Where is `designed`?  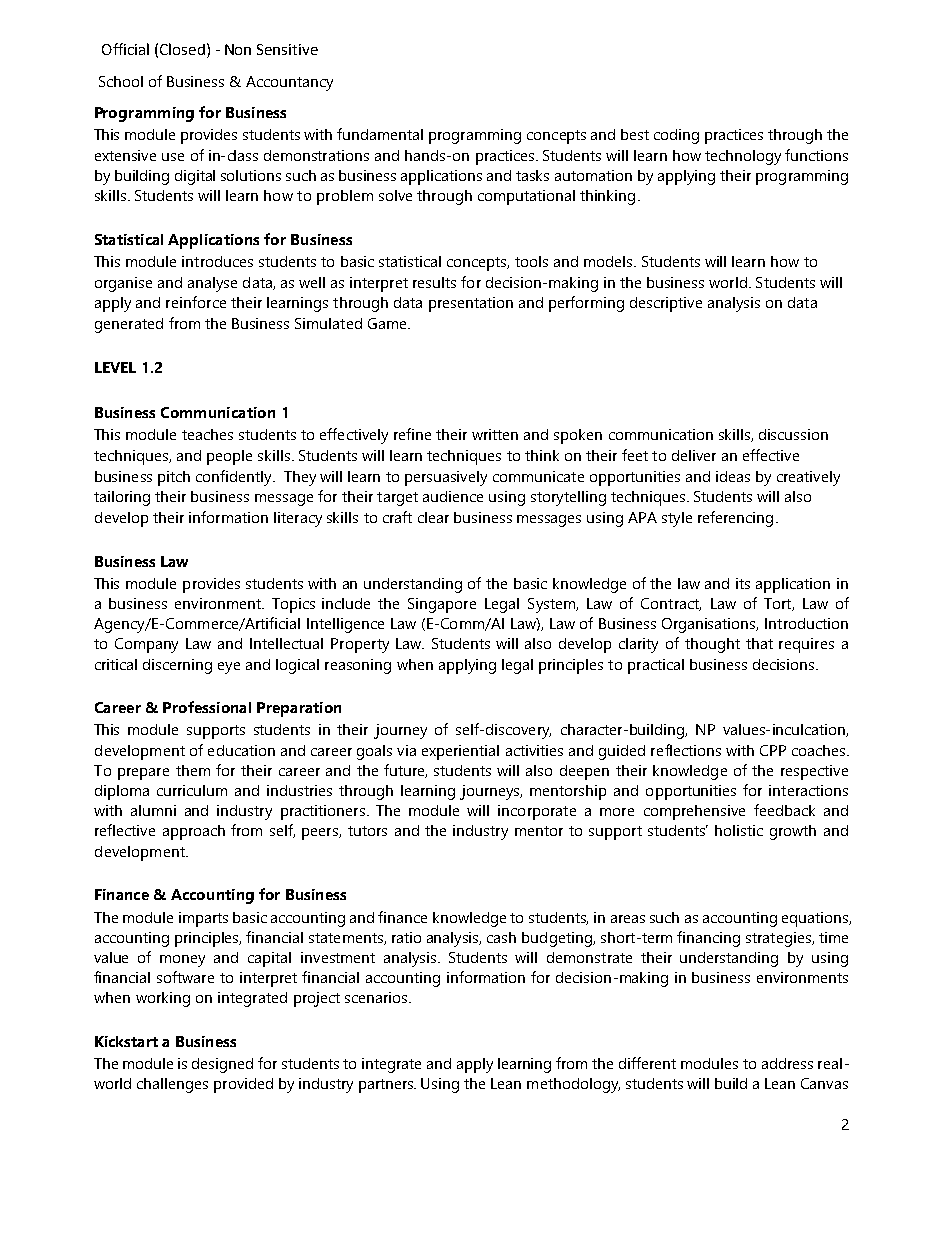
designed is located at coordinates (222, 1065).
